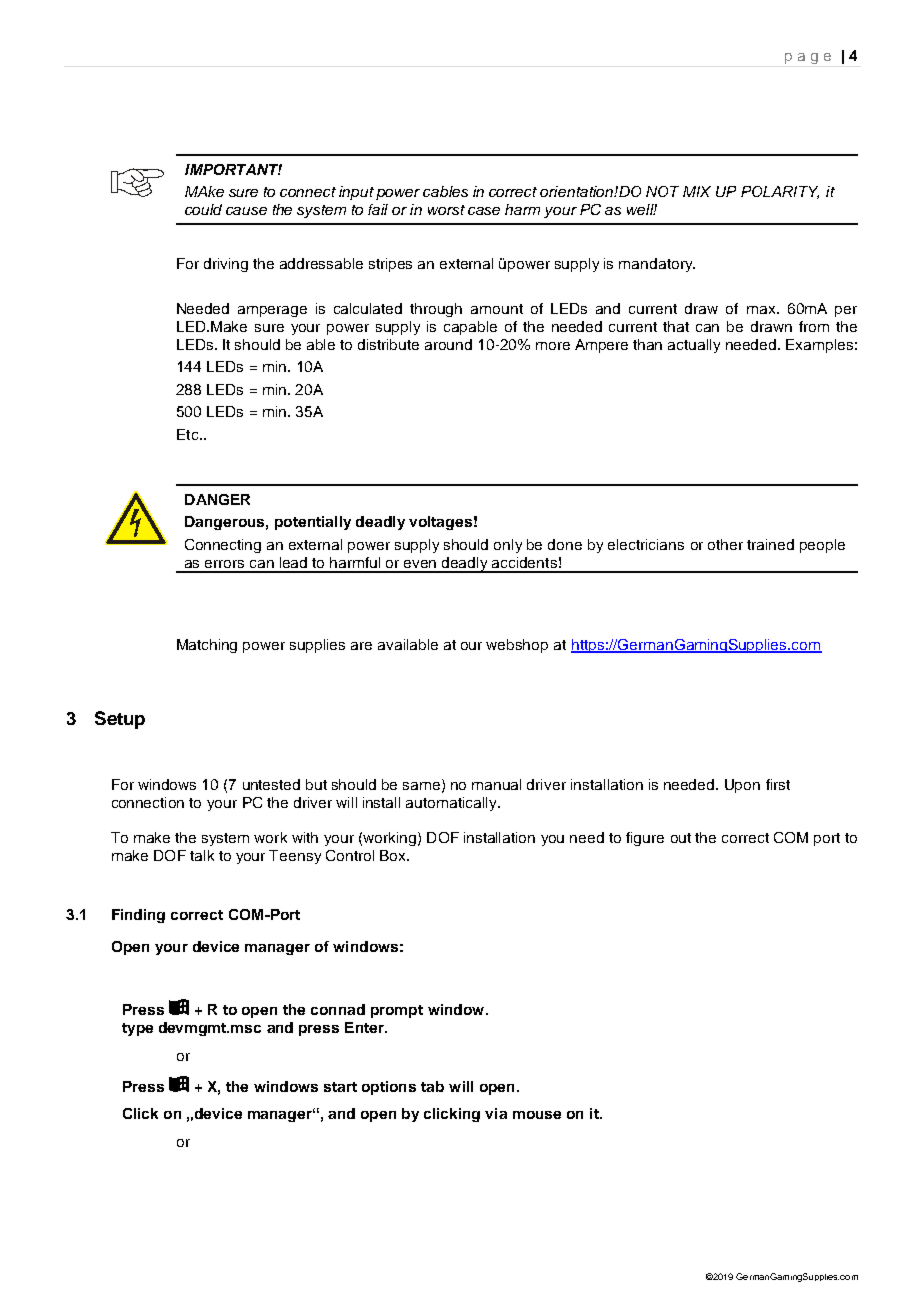 Image resolution: width=924 pixels, height=1308 pixels. What do you see at coordinates (517, 646) in the document?
I see `webshop` at bounding box center [517, 646].
